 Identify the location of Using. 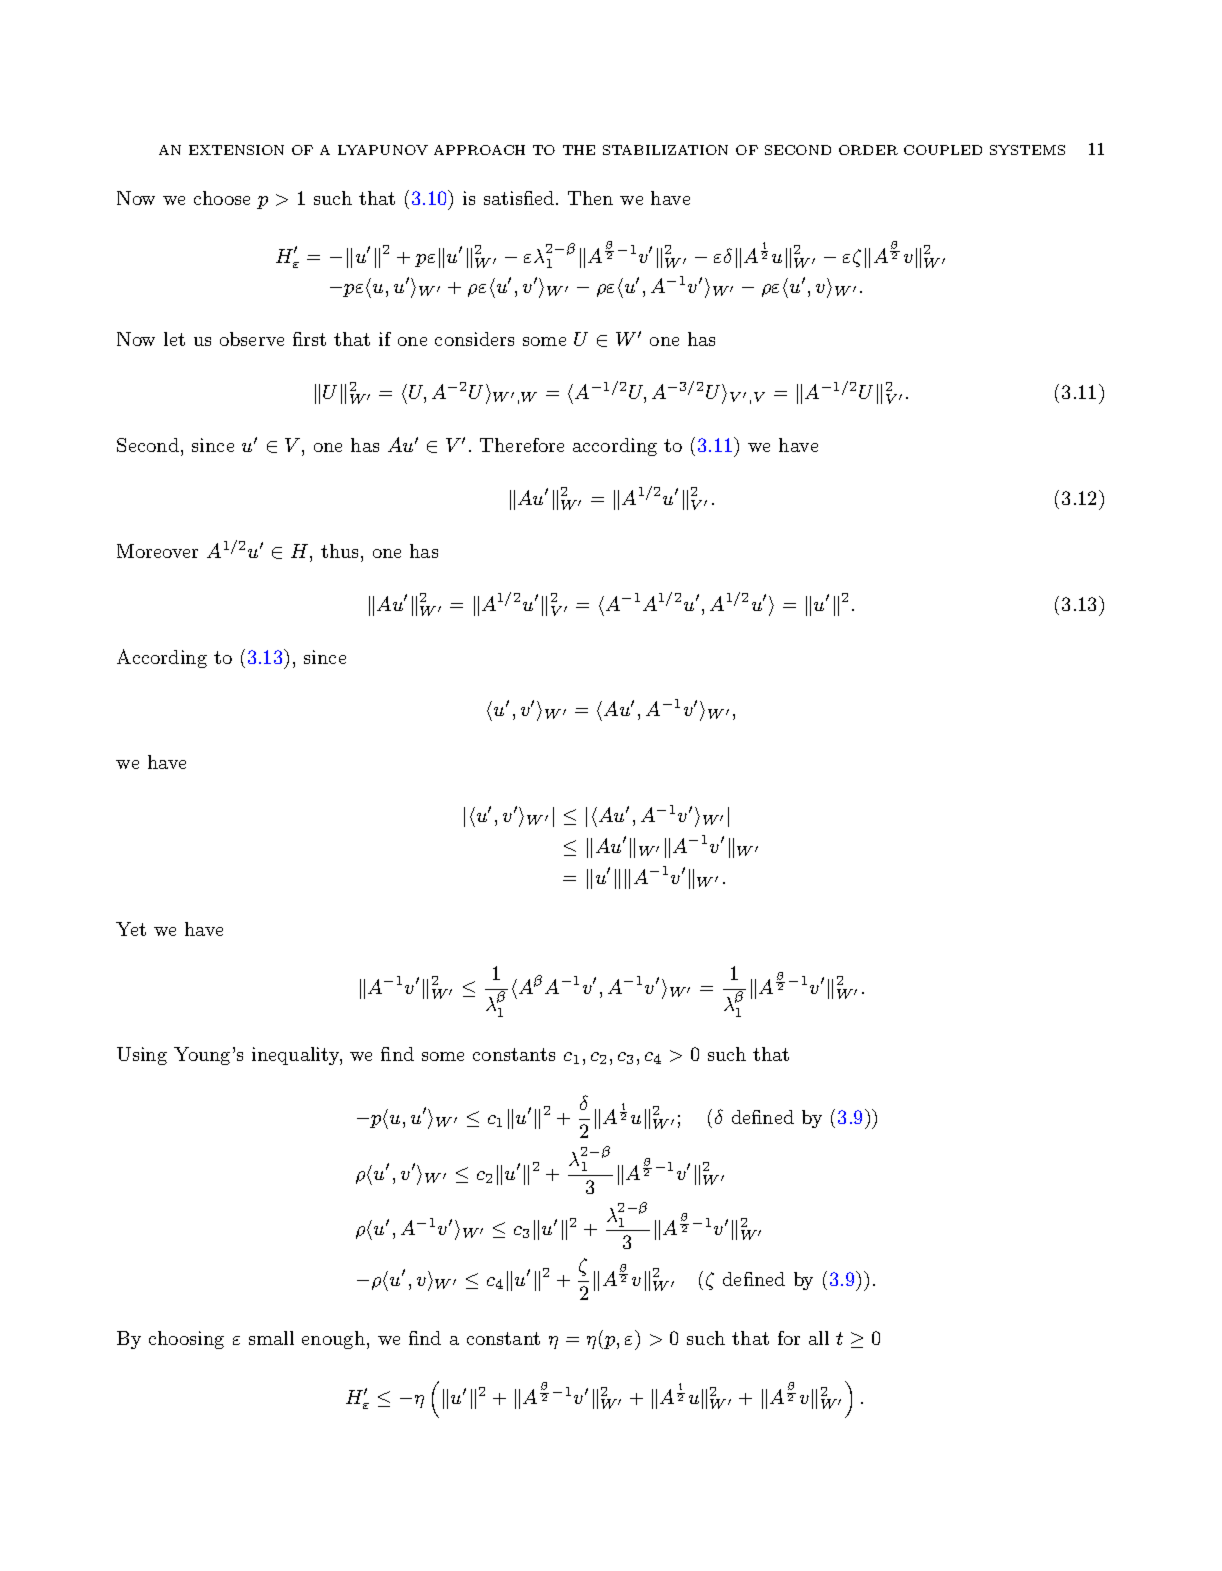
(142, 1056).
